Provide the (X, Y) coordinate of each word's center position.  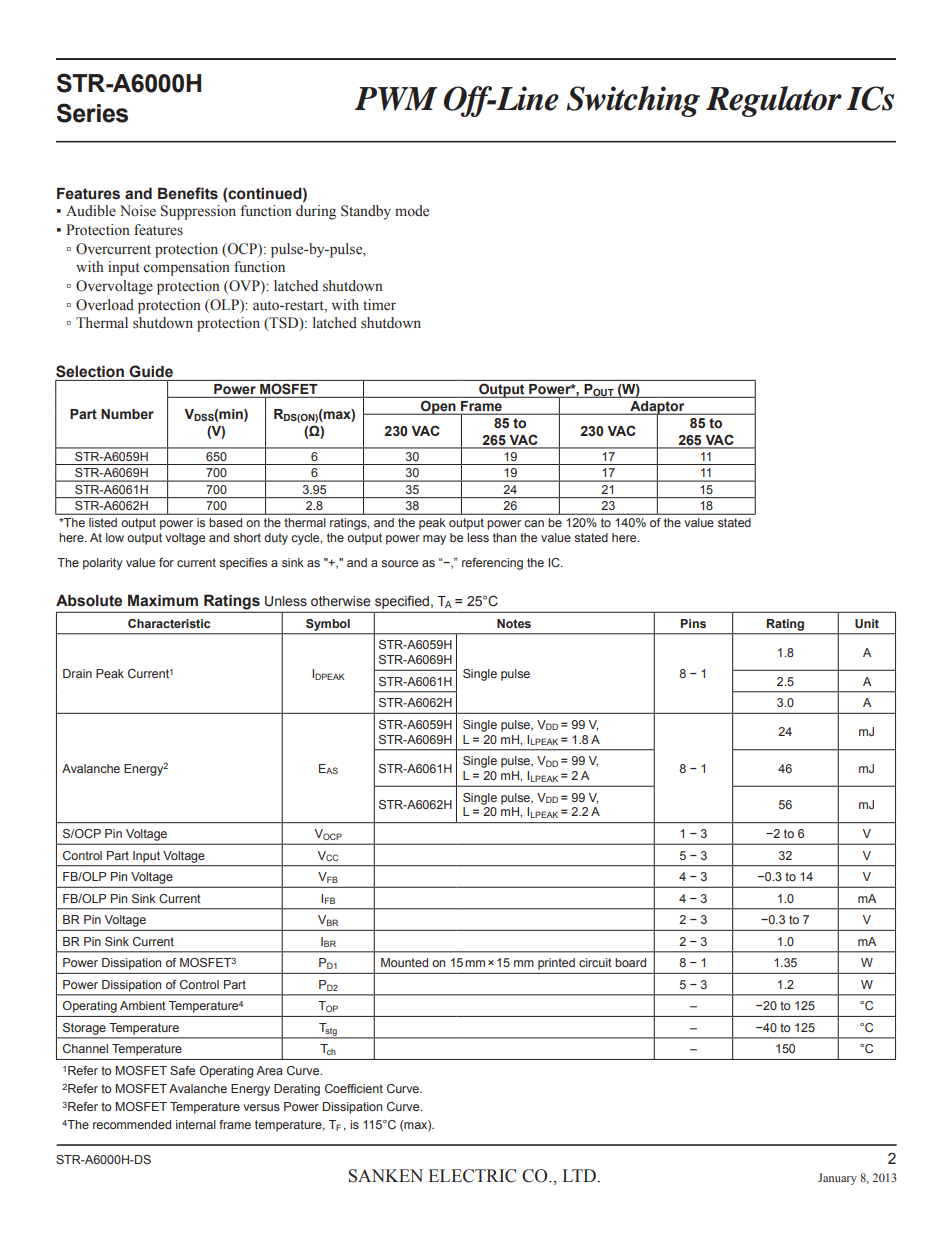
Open (438, 408)
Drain (77, 673)
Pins (693, 623)
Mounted (404, 962)
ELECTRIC (472, 1176)
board (630, 962)
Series (92, 113)
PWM (396, 99)
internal (196, 1124)
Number (127, 414)
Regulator (774, 101)
